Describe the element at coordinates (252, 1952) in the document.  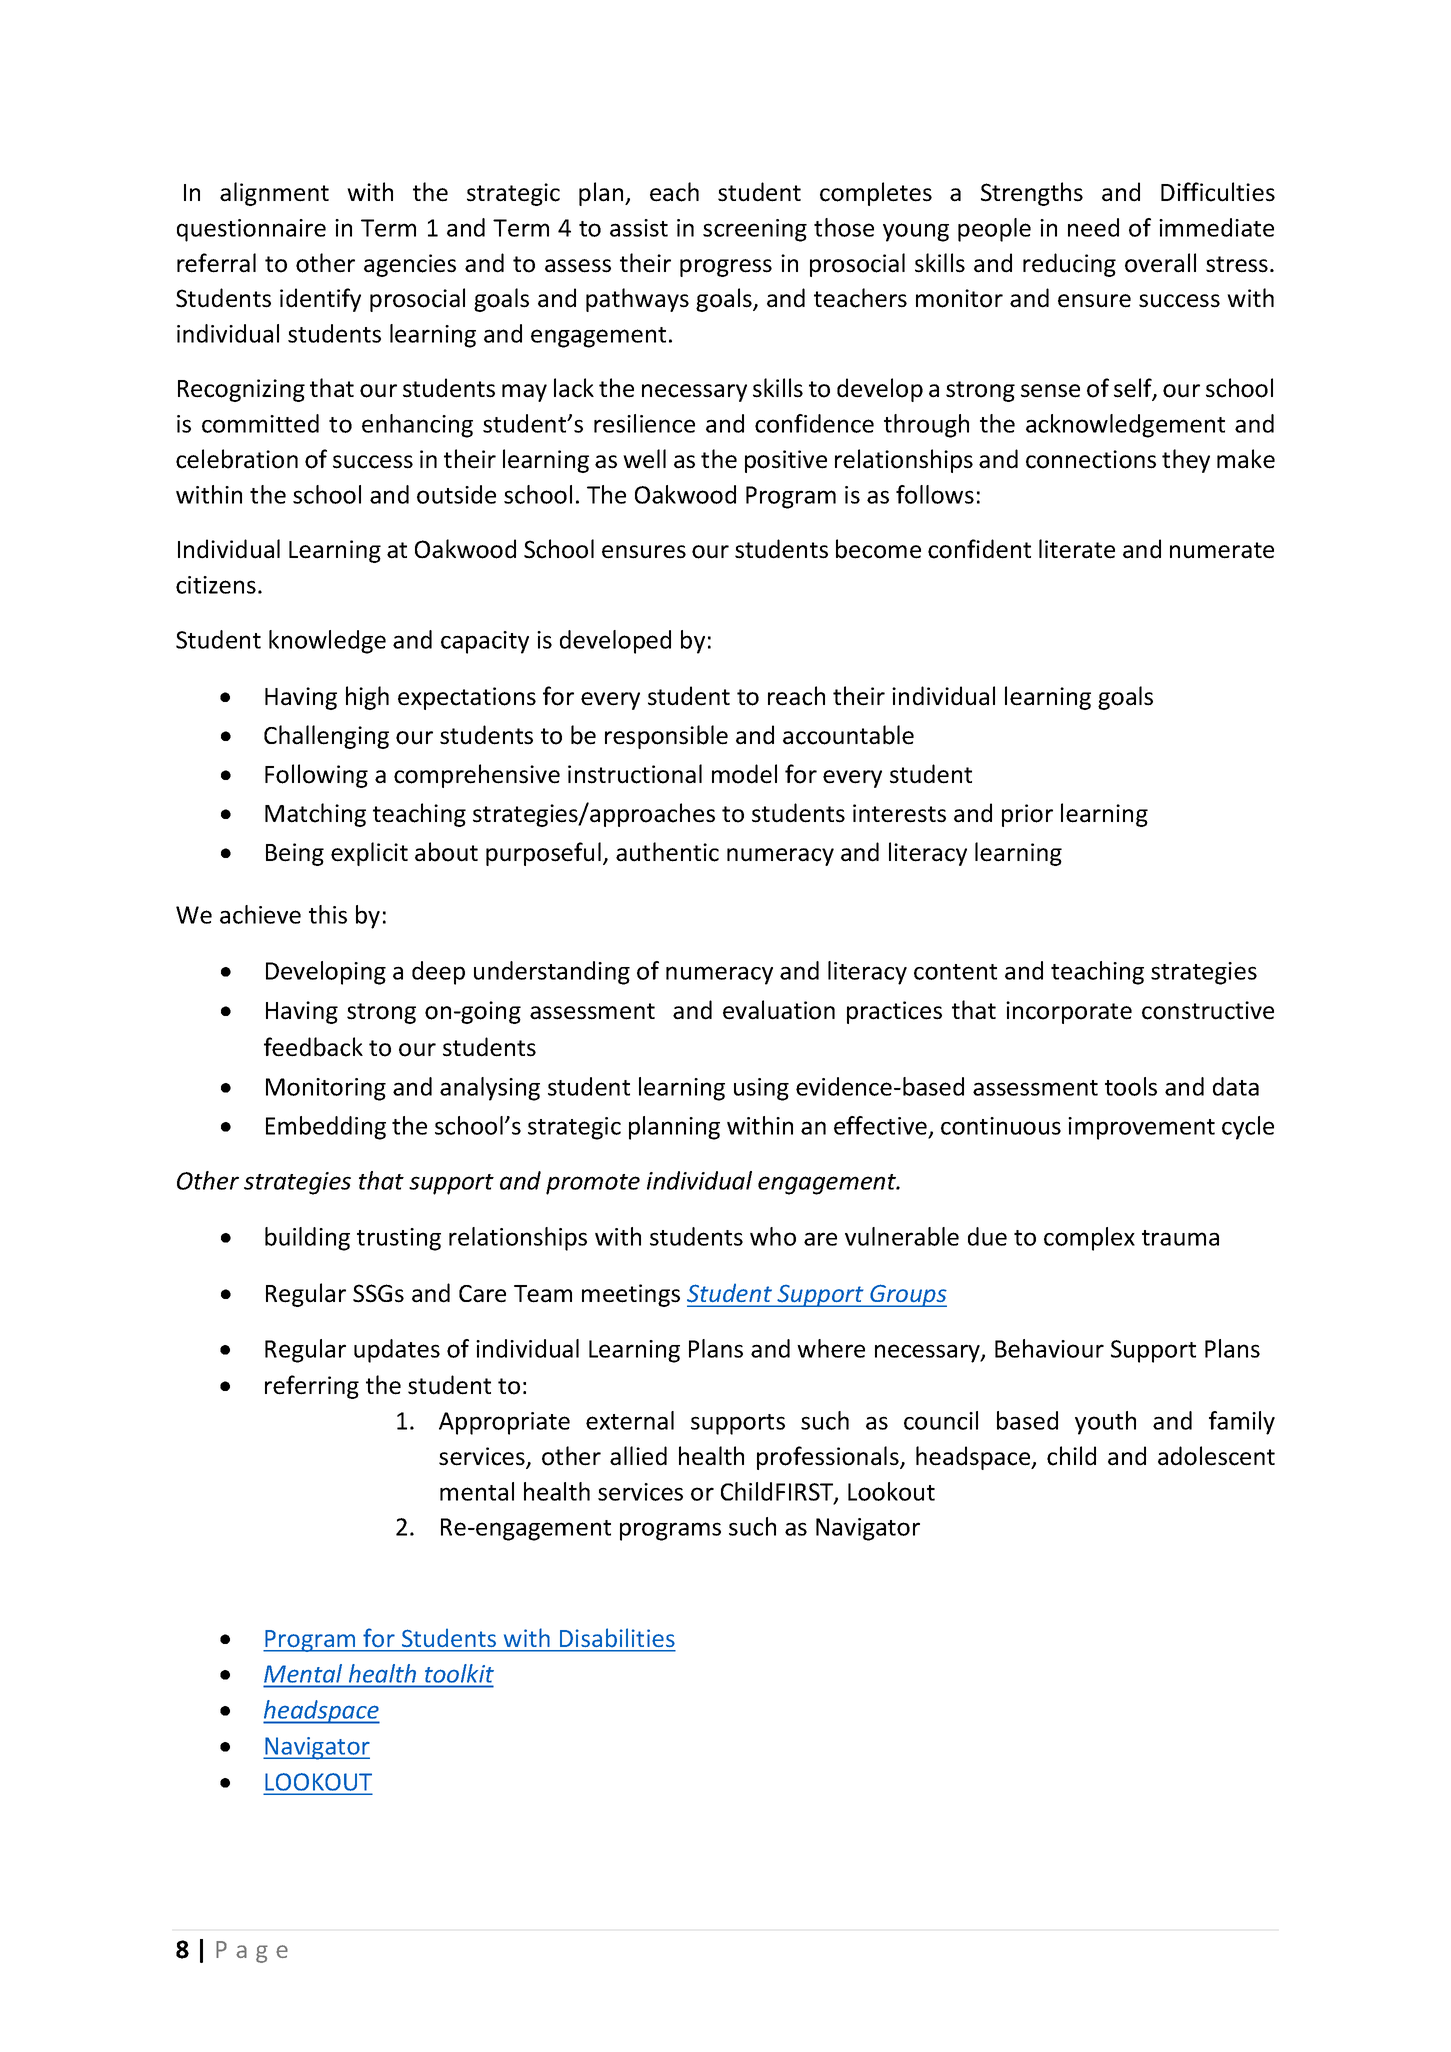
I see `Page` at that location.
